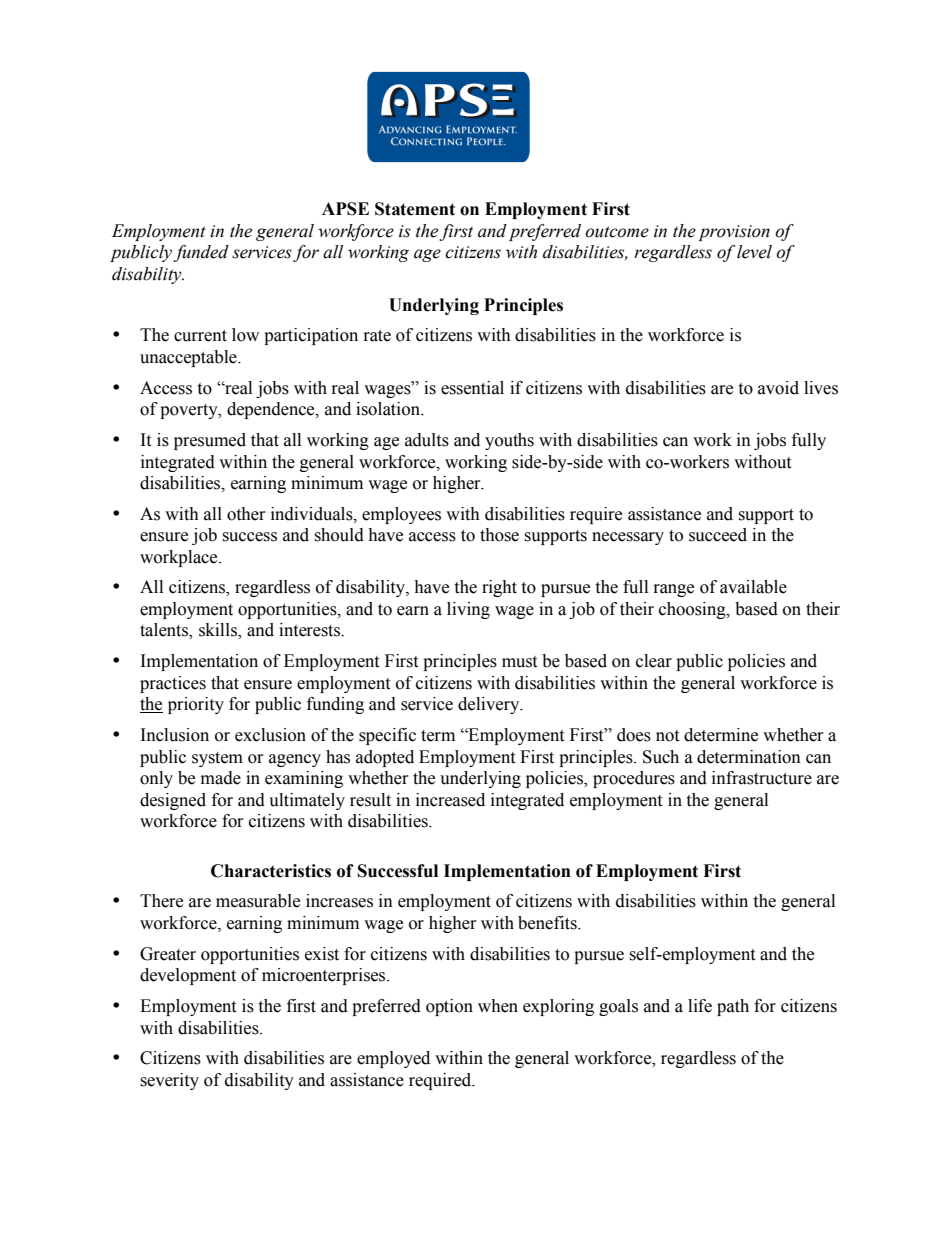 This screenshot has width=952, height=1233. I want to click on severity, so click(169, 1081).
